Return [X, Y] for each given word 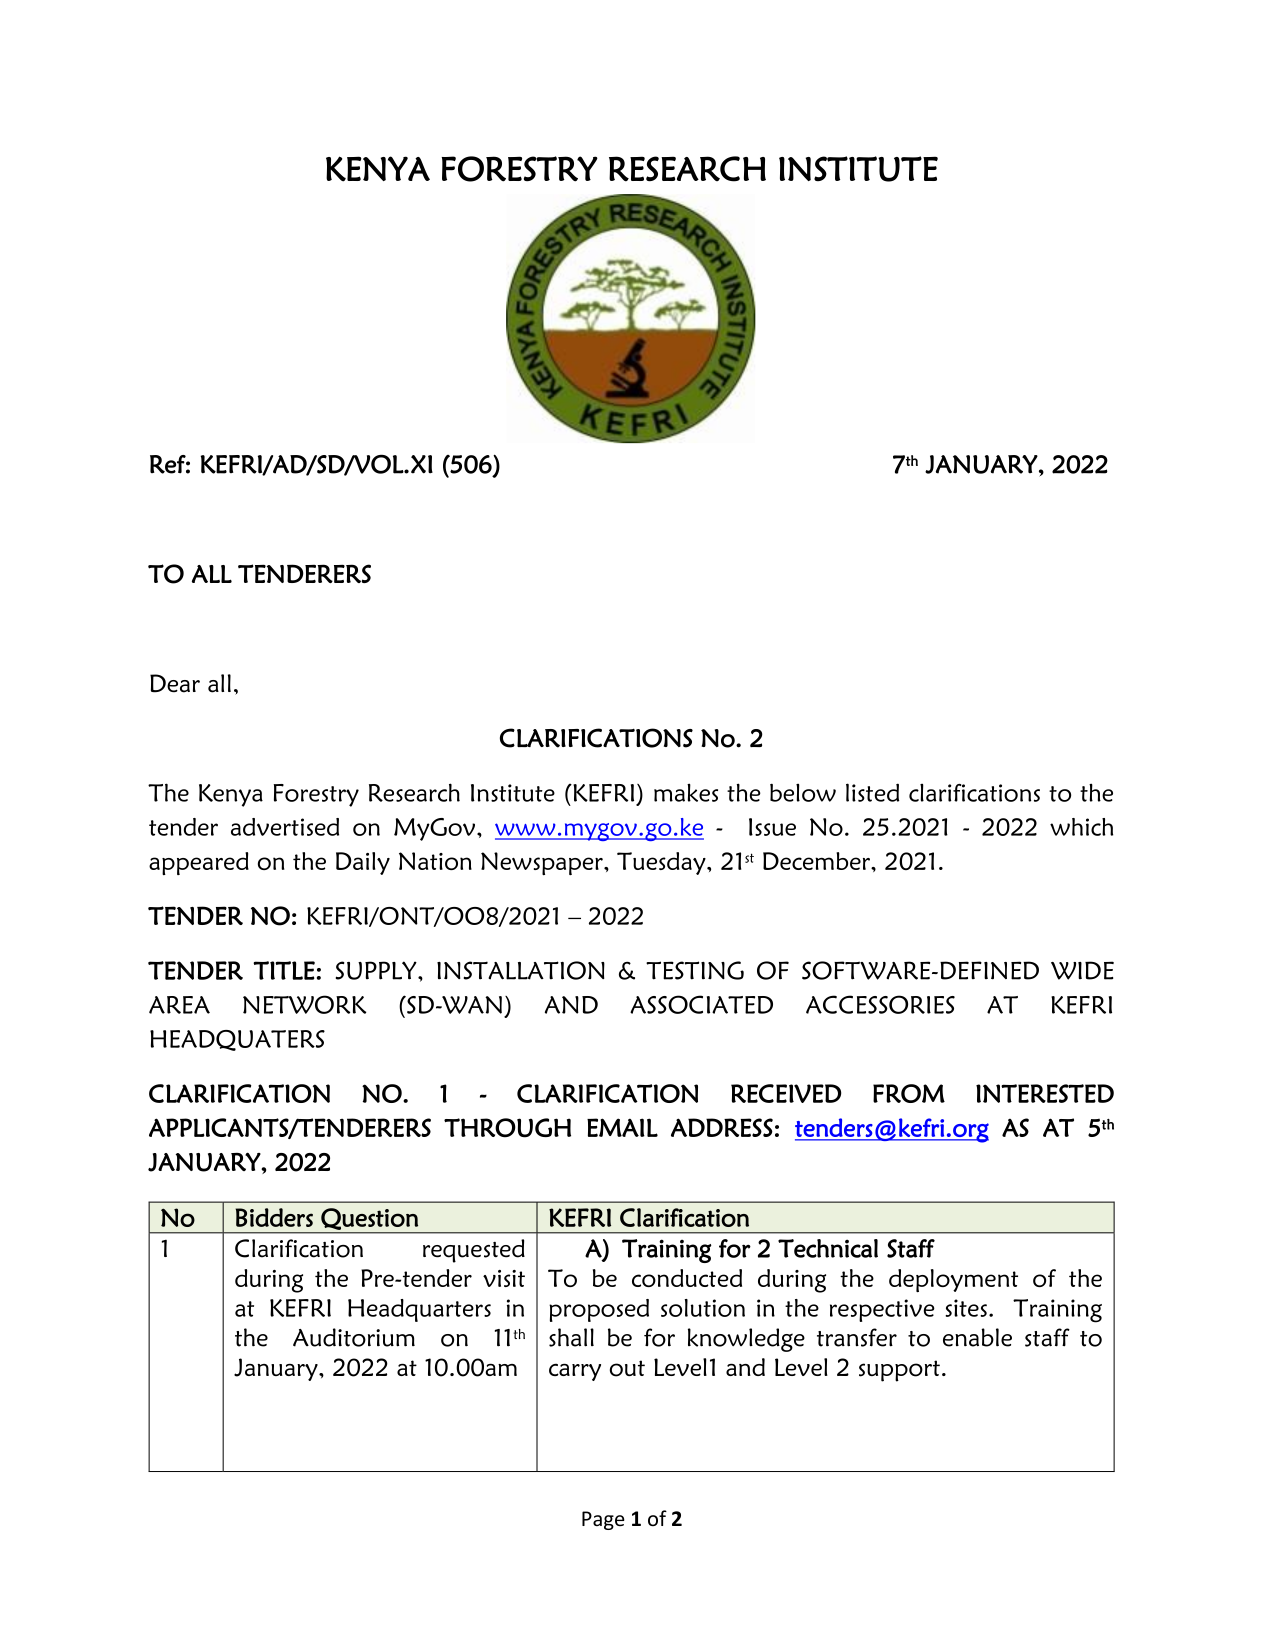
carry [575, 1372]
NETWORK [304, 1004]
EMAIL [622, 1127]
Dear [175, 683]
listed [872, 792]
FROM [909, 1093]
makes [686, 792]
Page [603, 1520]
